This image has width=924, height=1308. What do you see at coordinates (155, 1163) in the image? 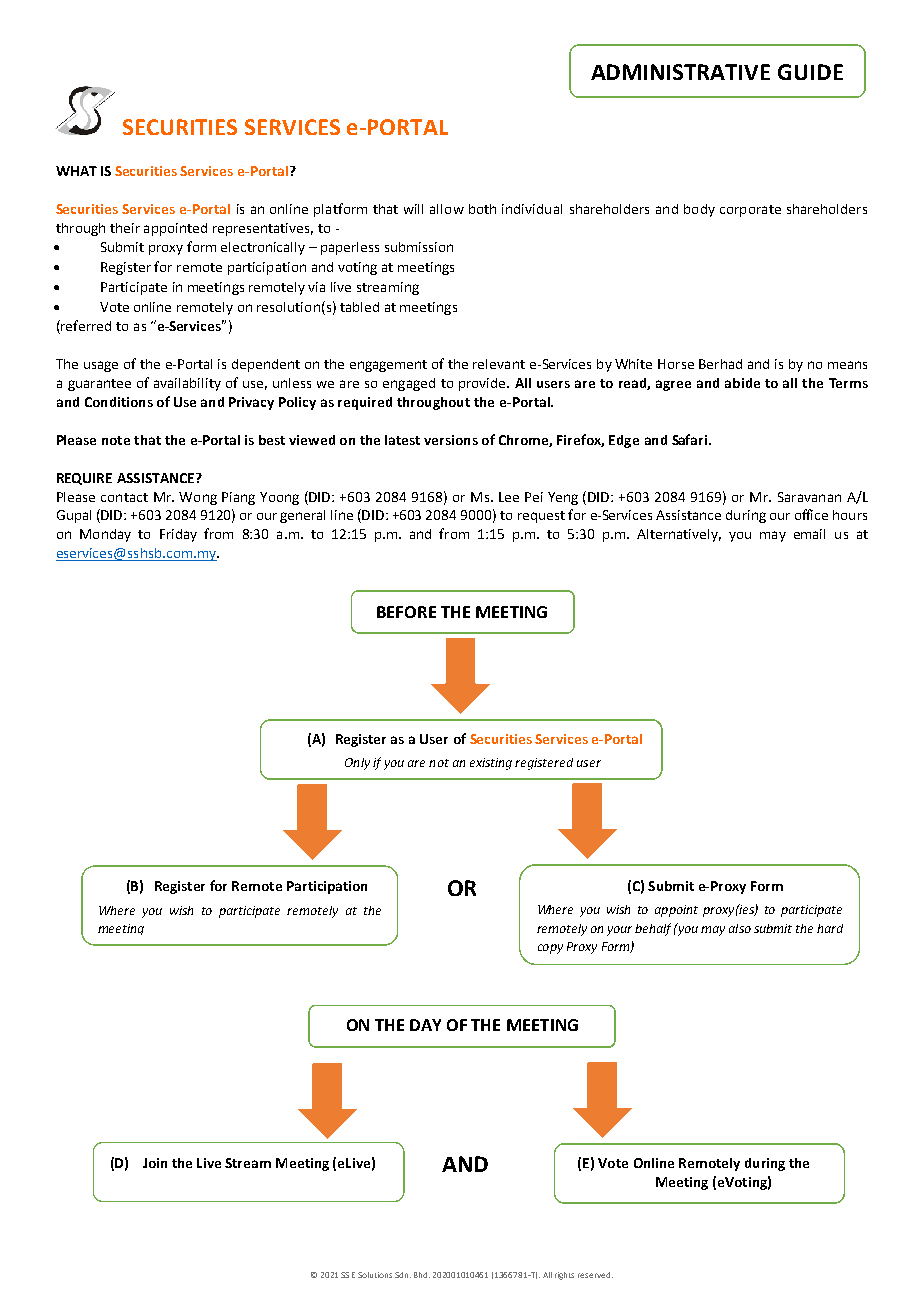
I see `Join` at bounding box center [155, 1163].
